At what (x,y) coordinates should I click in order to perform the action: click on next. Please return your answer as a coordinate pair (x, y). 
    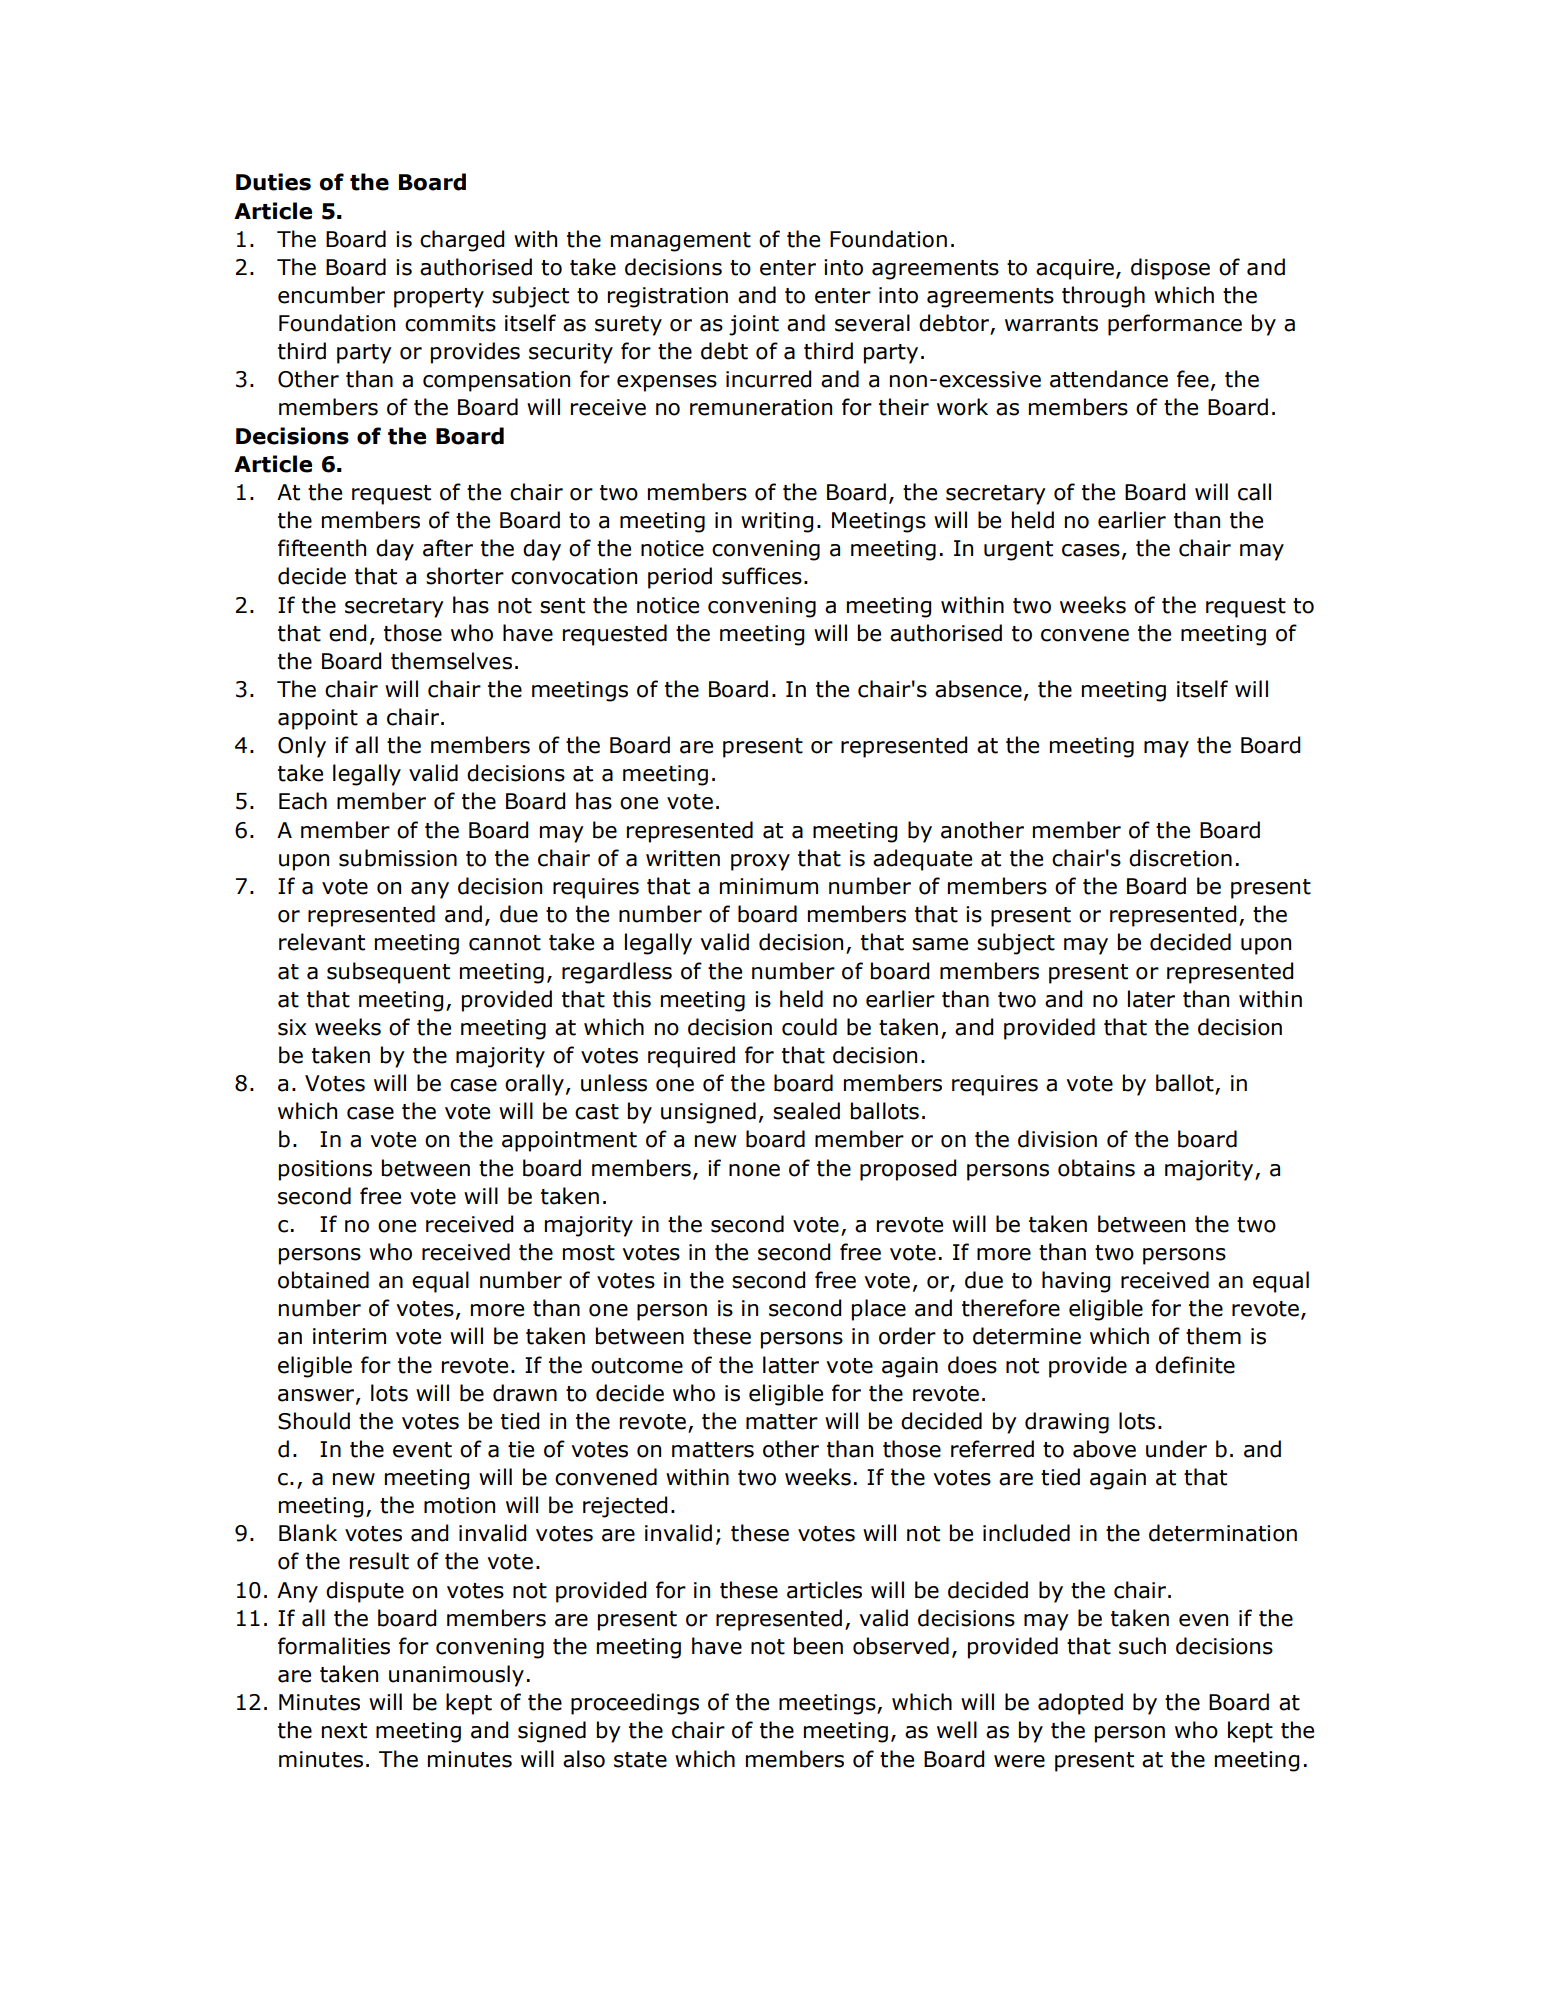
    Looking at the image, I should click on (344, 1731).
